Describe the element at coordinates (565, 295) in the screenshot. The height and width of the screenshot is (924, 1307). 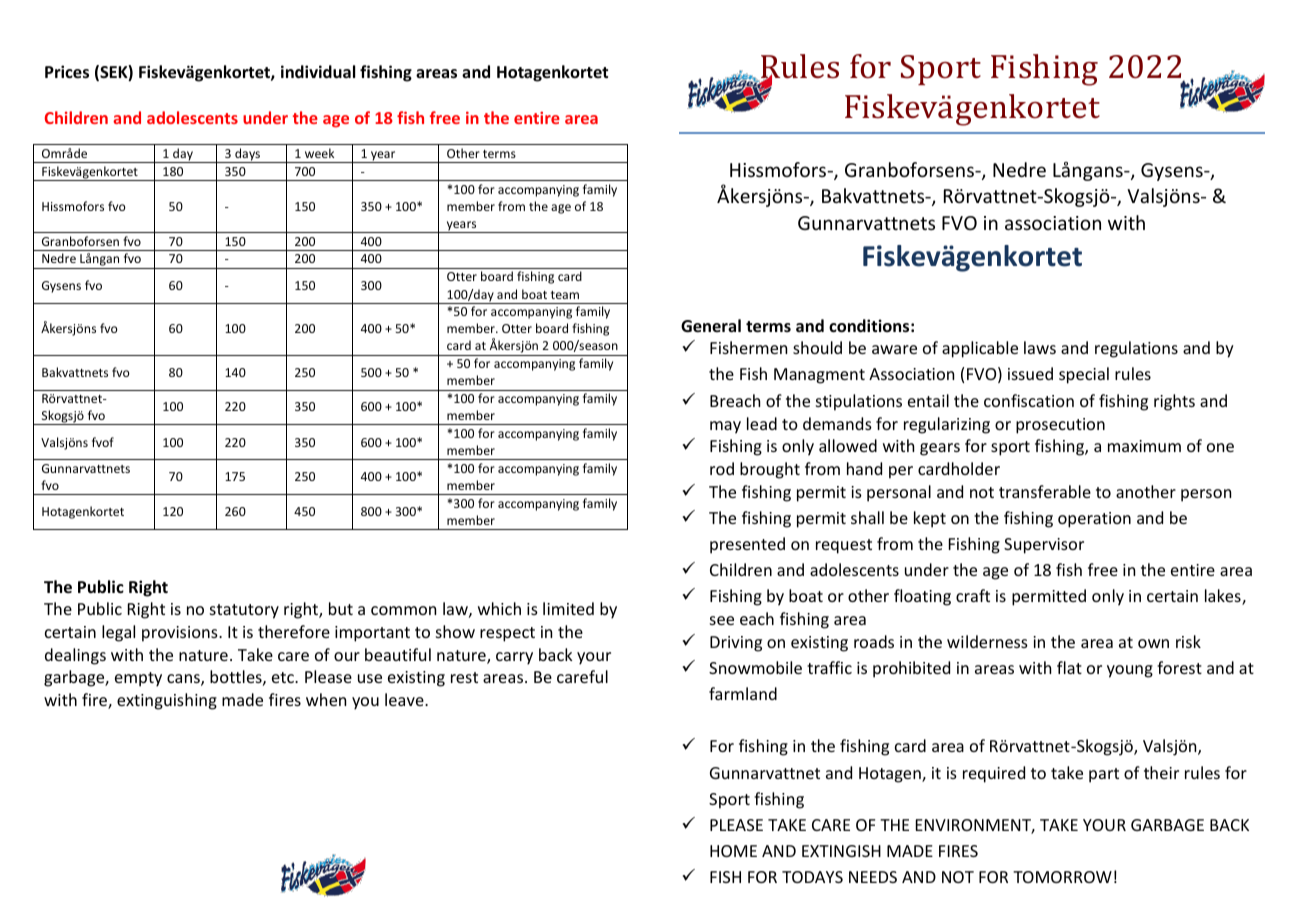
I see `team` at that location.
